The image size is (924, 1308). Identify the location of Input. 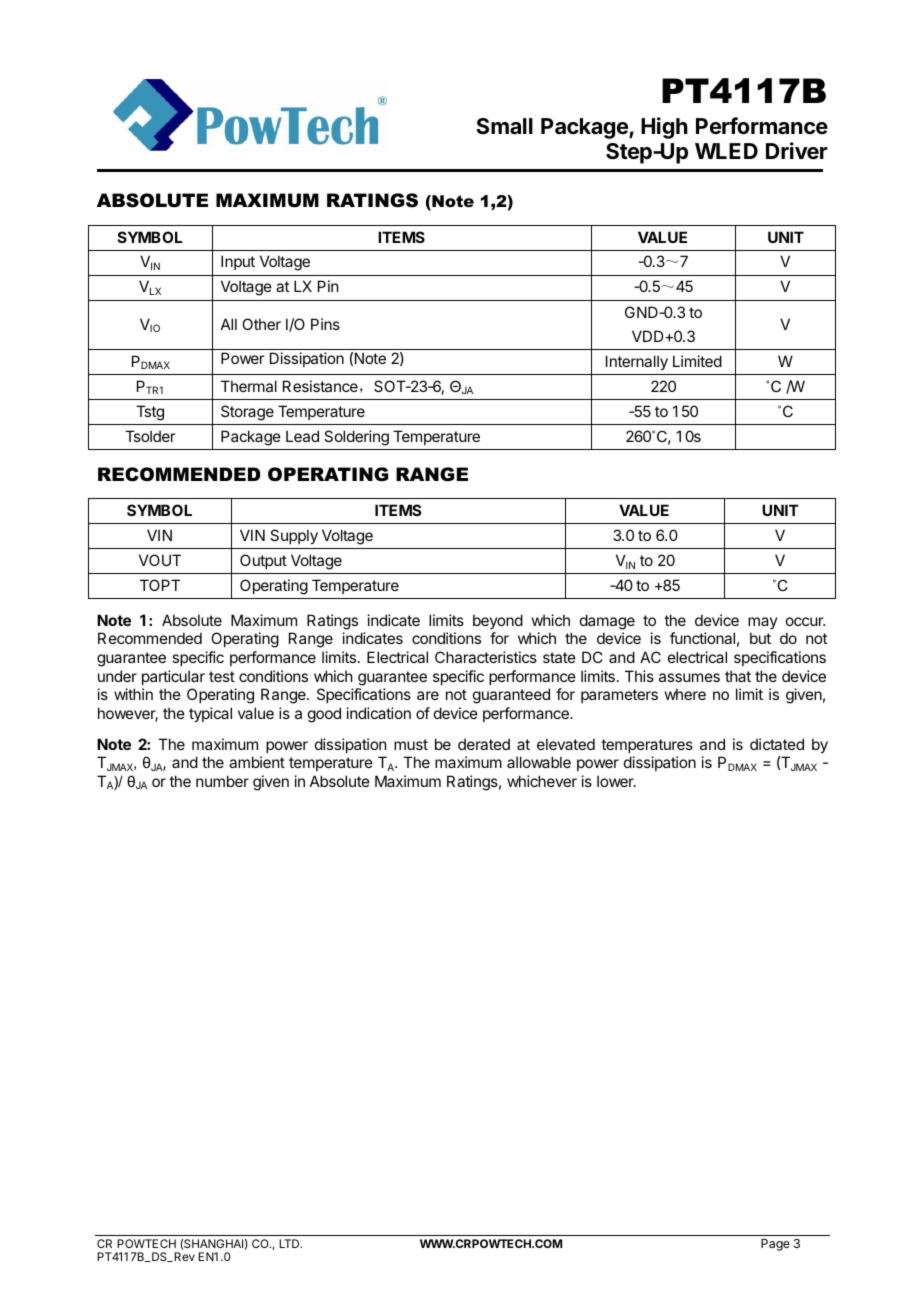
(238, 262).
